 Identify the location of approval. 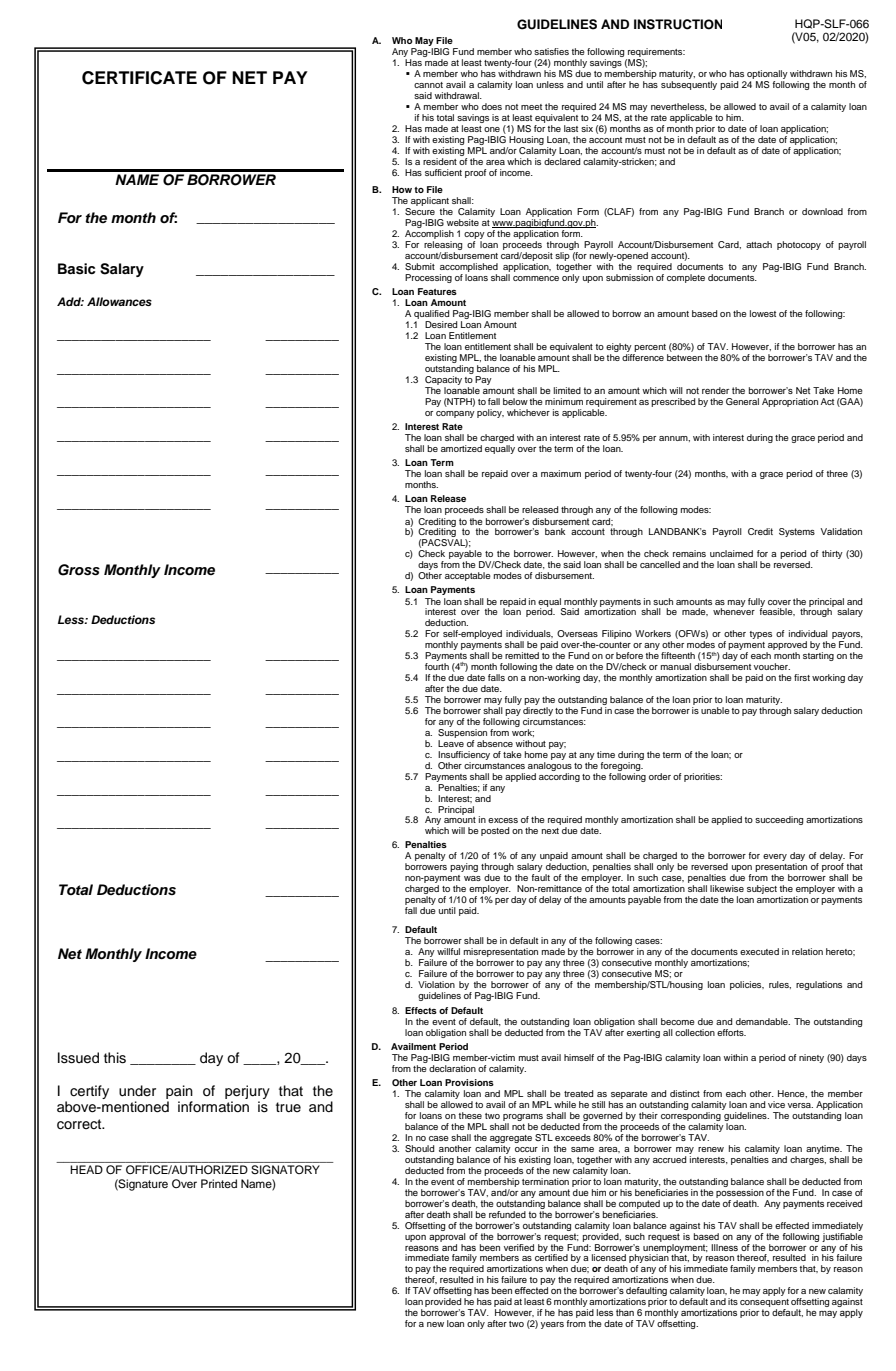
(447, 1236).
